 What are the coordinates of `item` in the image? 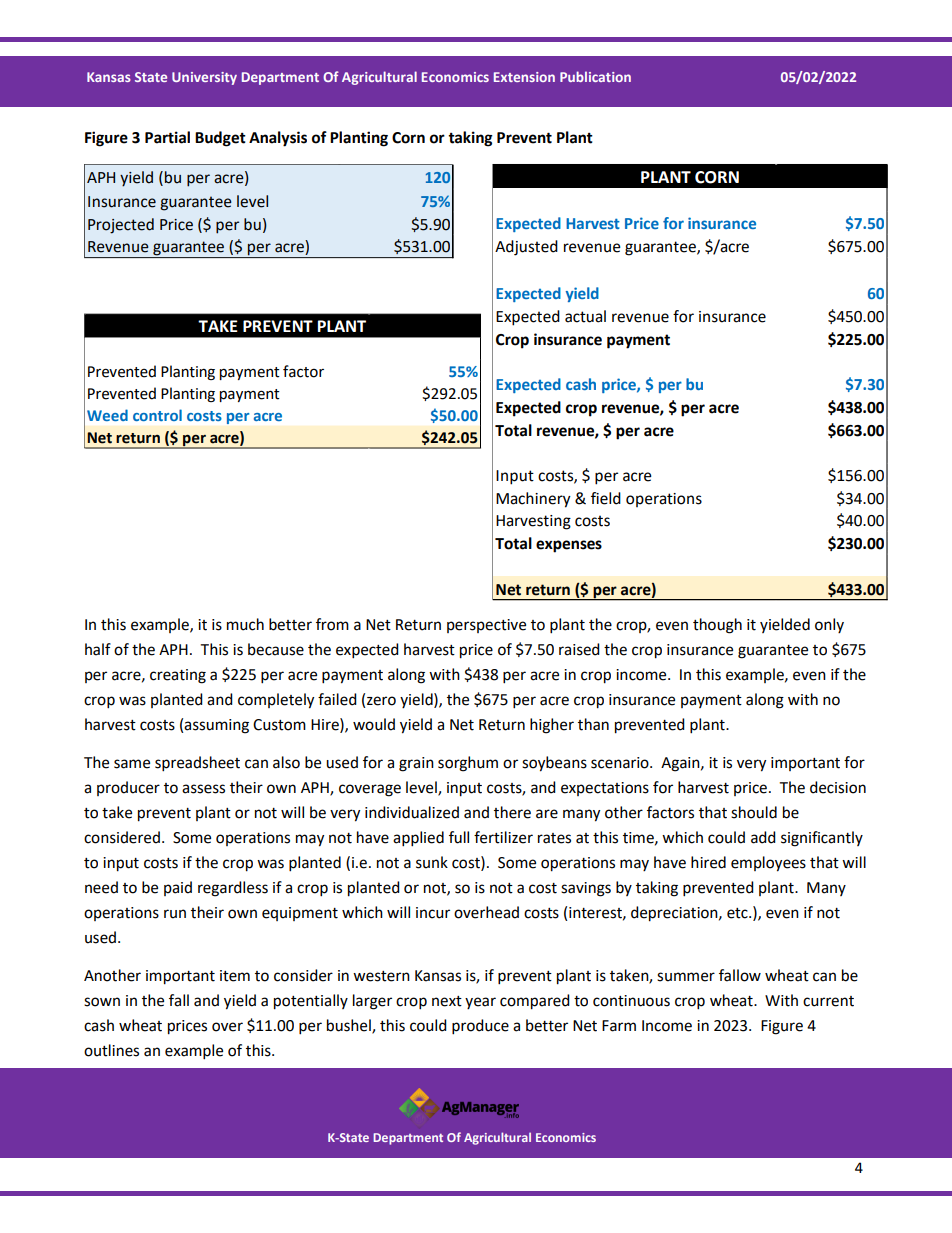 It's located at (235, 976).
